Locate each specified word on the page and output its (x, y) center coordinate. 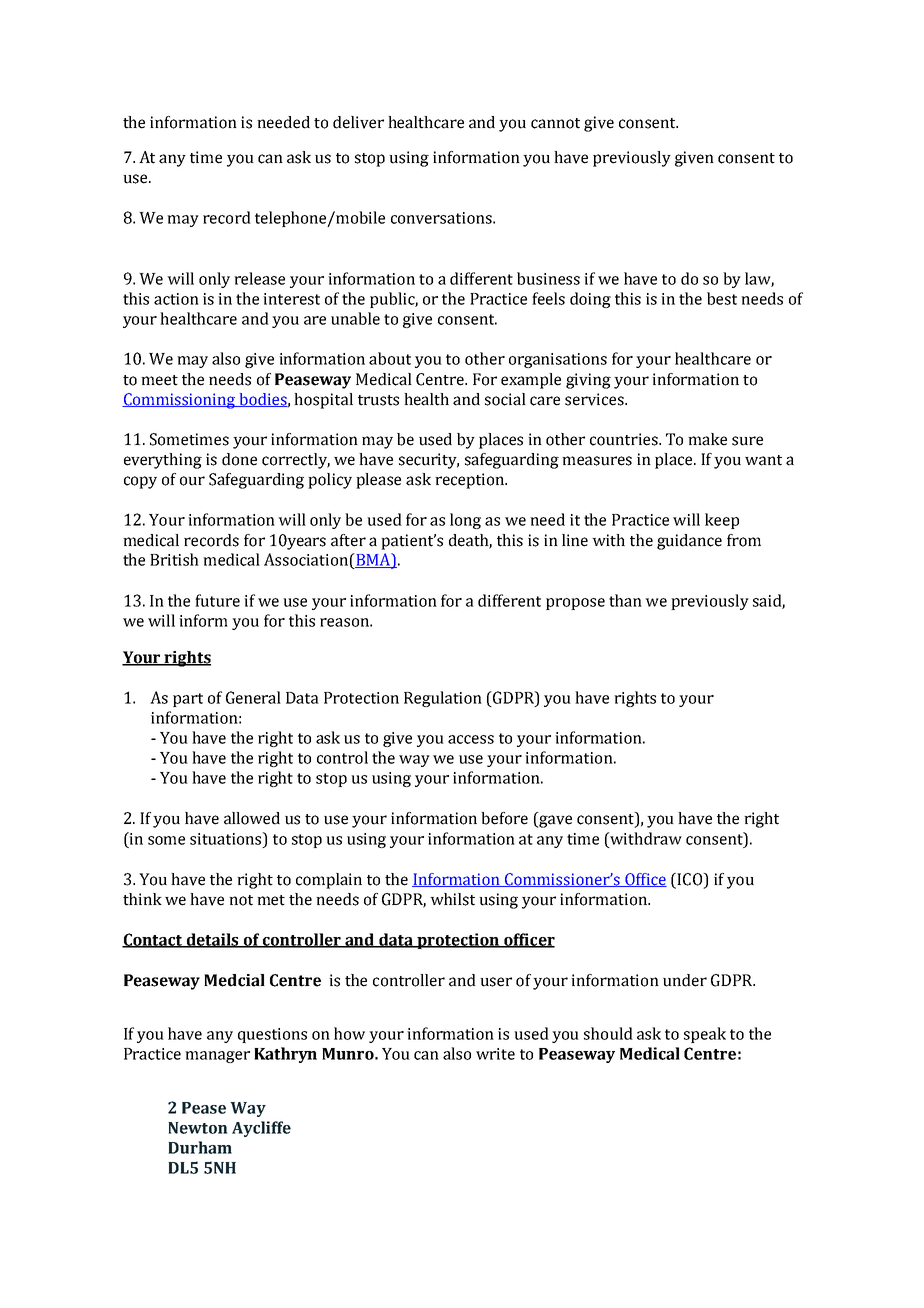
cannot (555, 123)
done (239, 459)
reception (470, 481)
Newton (198, 1128)
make (707, 439)
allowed (252, 818)
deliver (358, 122)
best (722, 298)
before (504, 818)
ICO (689, 880)
